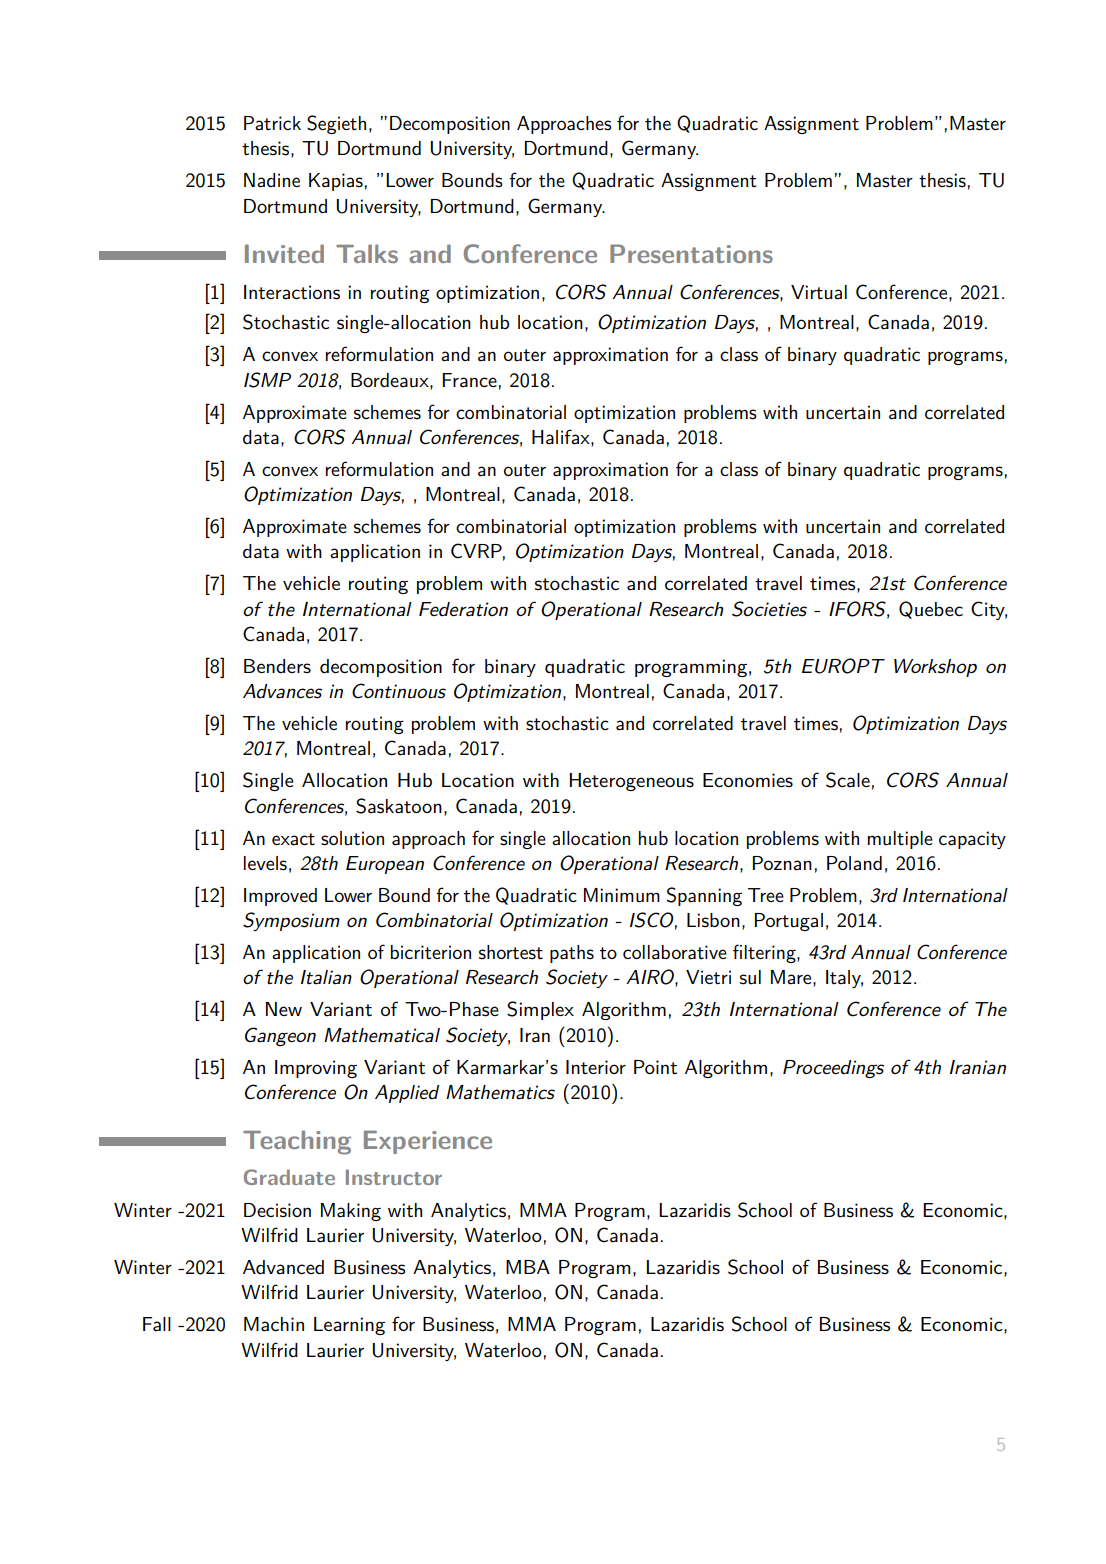 This document has width=1106, height=1564. What do you see at coordinates (691, 253) in the document?
I see `Presentations` at bounding box center [691, 253].
